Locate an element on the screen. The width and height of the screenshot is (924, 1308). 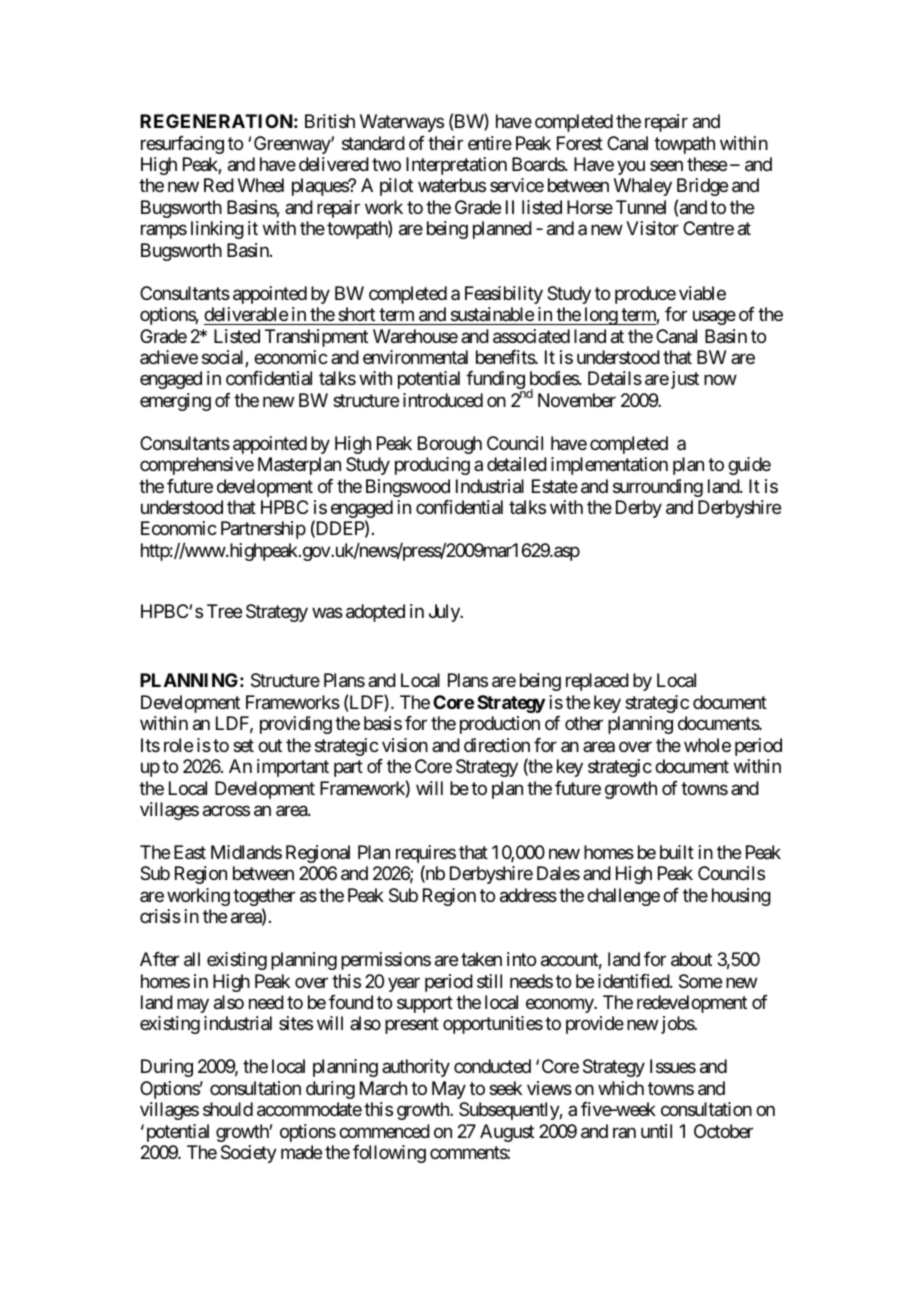
resurfacing is located at coordinates (182, 145).
